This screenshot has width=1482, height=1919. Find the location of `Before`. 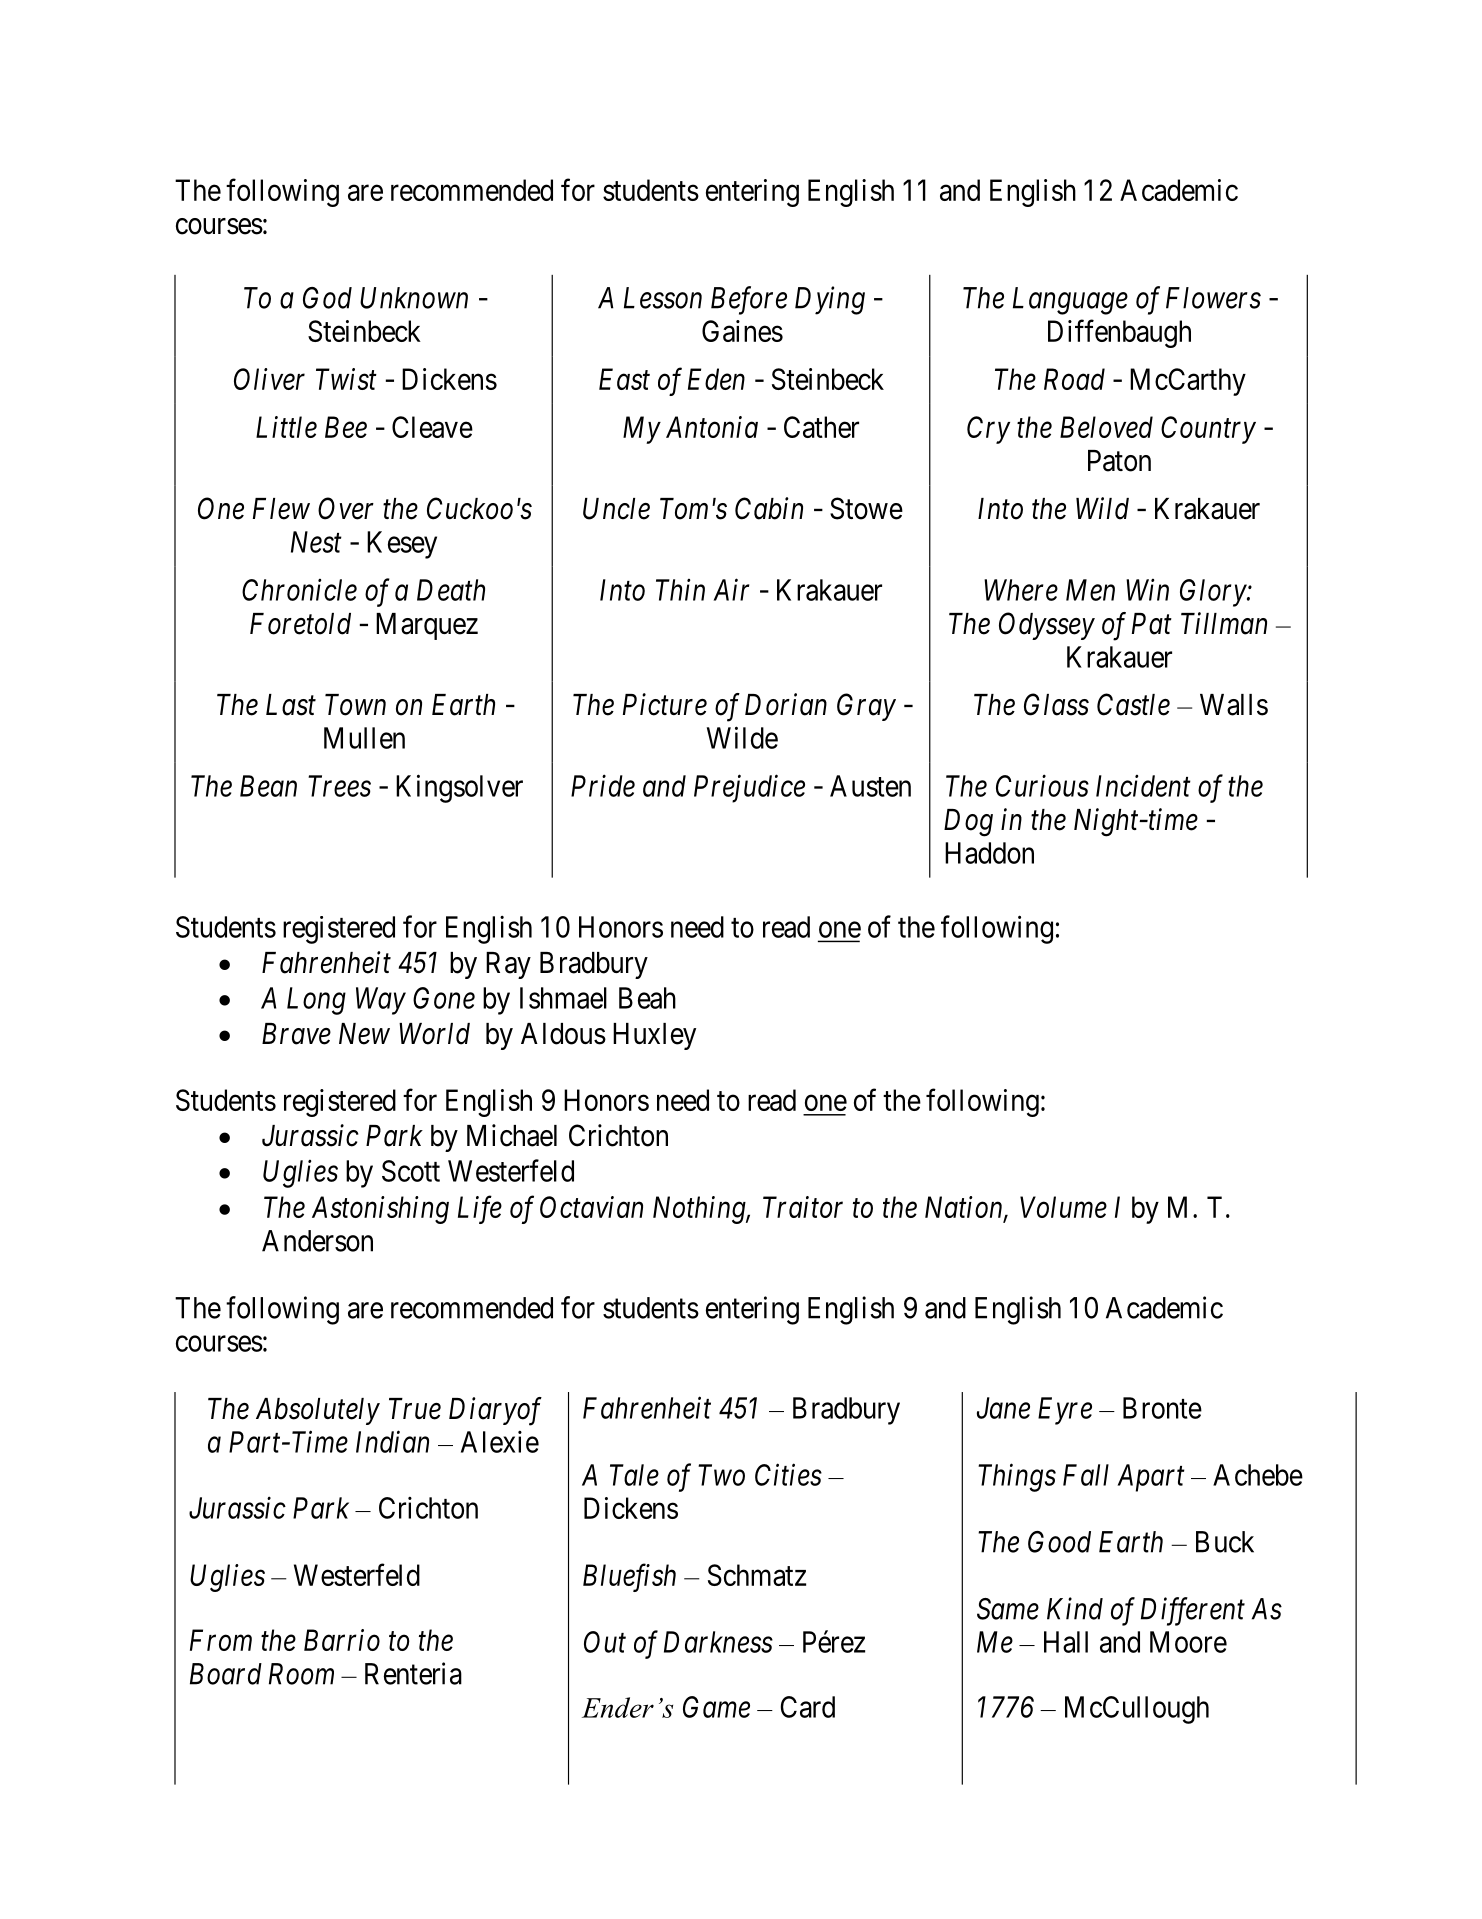

Before is located at coordinates (749, 300).
